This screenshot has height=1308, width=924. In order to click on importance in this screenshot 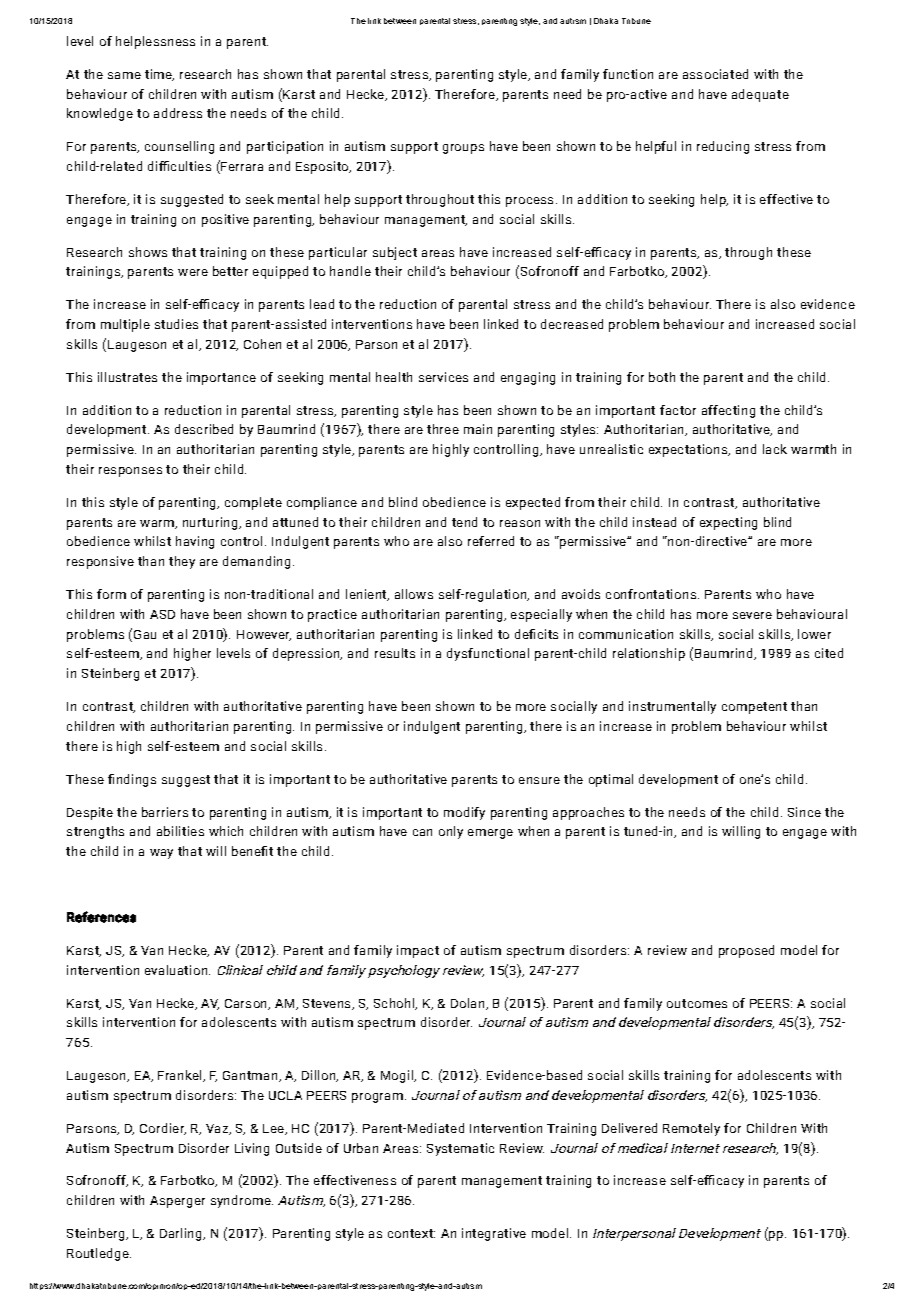, I will do `click(221, 378)`.
